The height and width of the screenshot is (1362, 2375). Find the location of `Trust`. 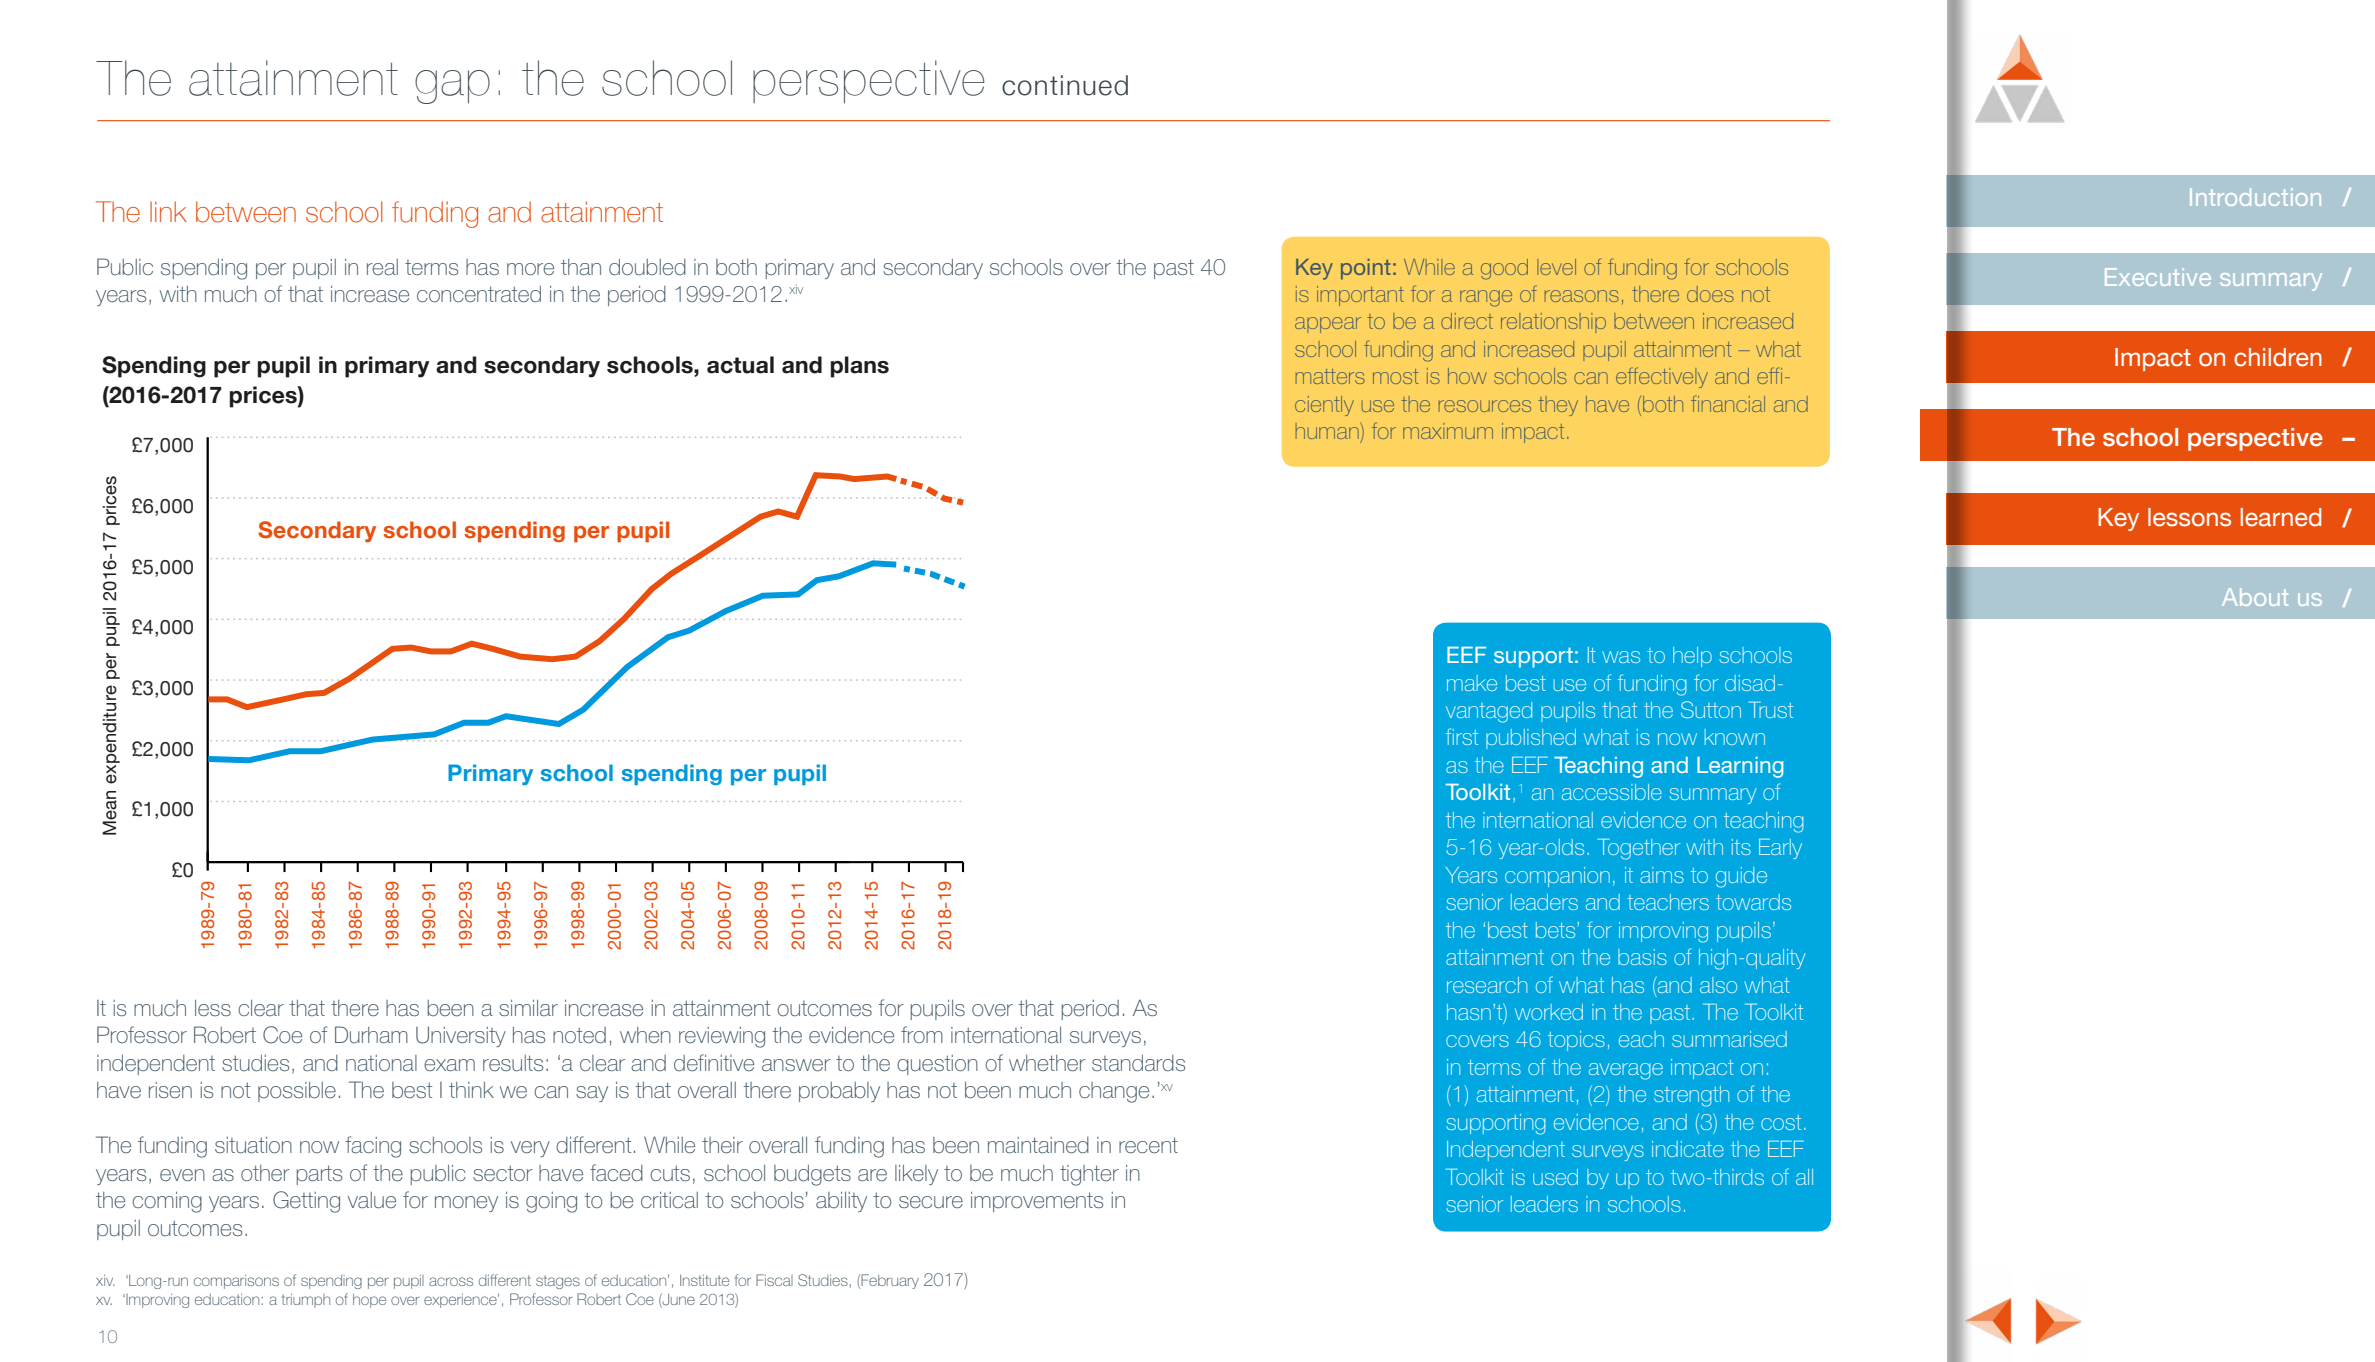

Trust is located at coordinates (1771, 710).
